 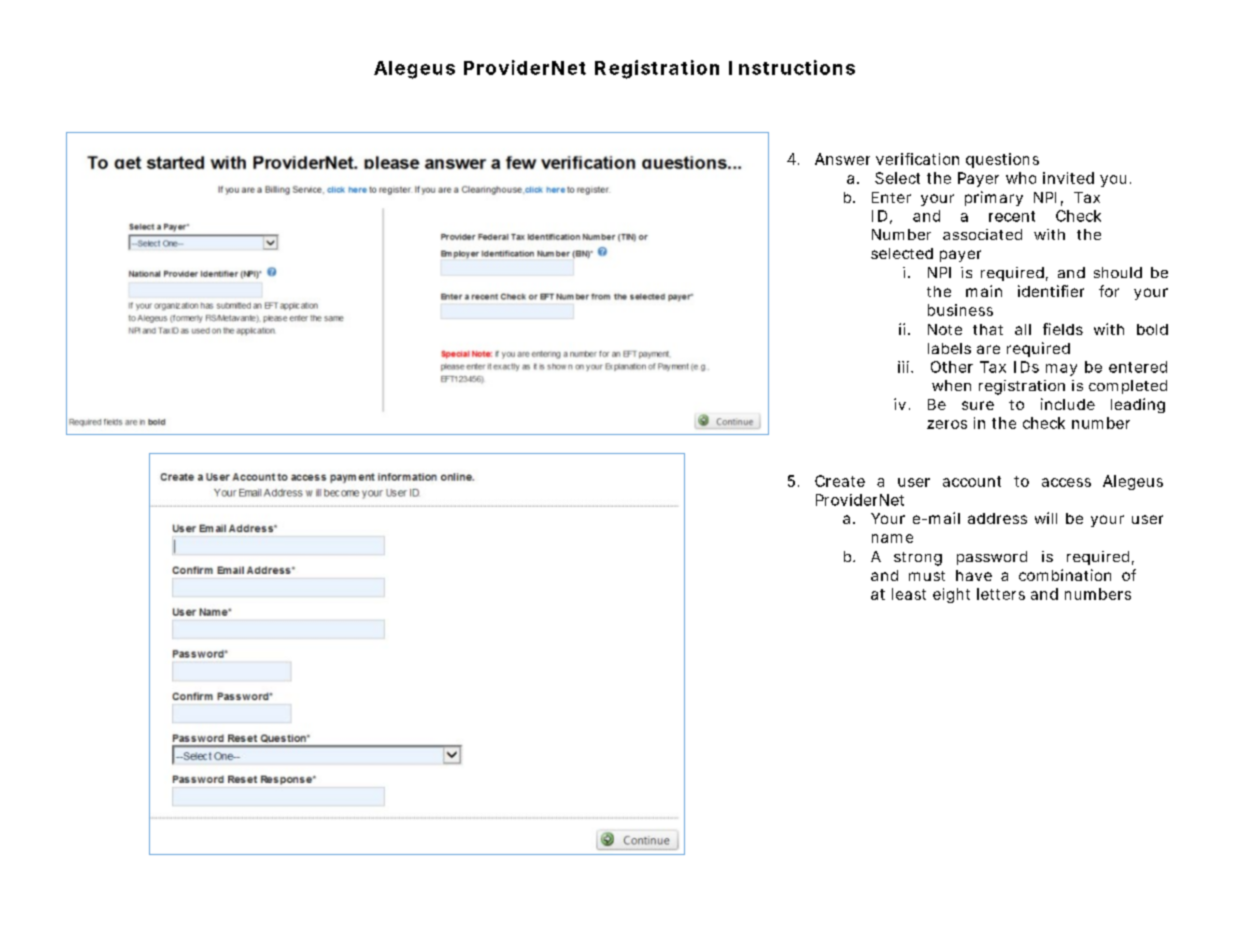 What do you see at coordinates (1066, 482) in the screenshot?
I see `access` at bounding box center [1066, 482].
